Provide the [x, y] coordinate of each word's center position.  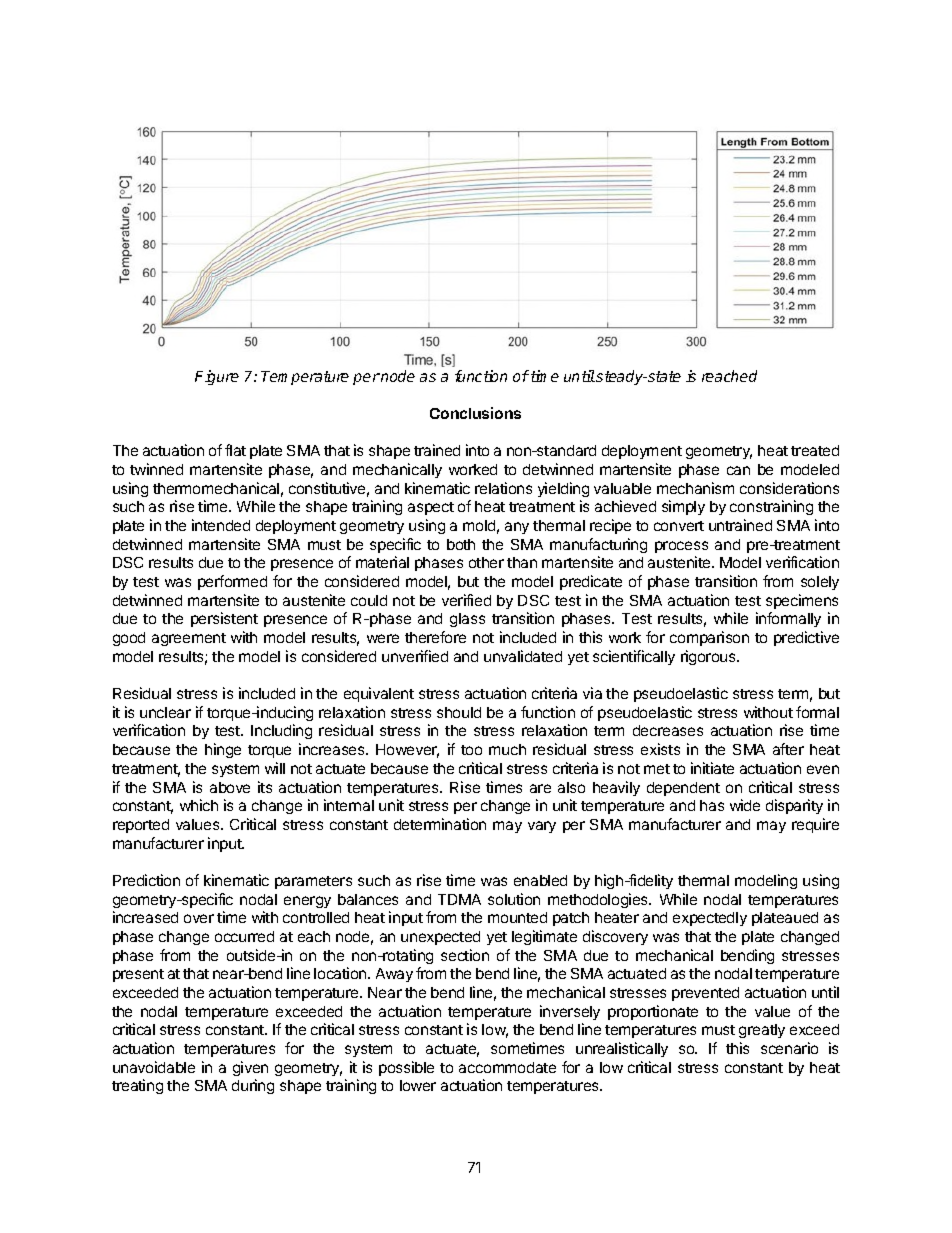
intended [221, 525]
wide [745, 805]
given [250, 1068]
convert [679, 526]
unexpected [440, 938]
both [461, 544]
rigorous [709, 657]
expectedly [710, 919]
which [199, 805]
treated [815, 450]
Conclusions [475, 413]
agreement [189, 639]
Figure [217, 377]
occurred [244, 936]
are [540, 788]
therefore [435, 637]
